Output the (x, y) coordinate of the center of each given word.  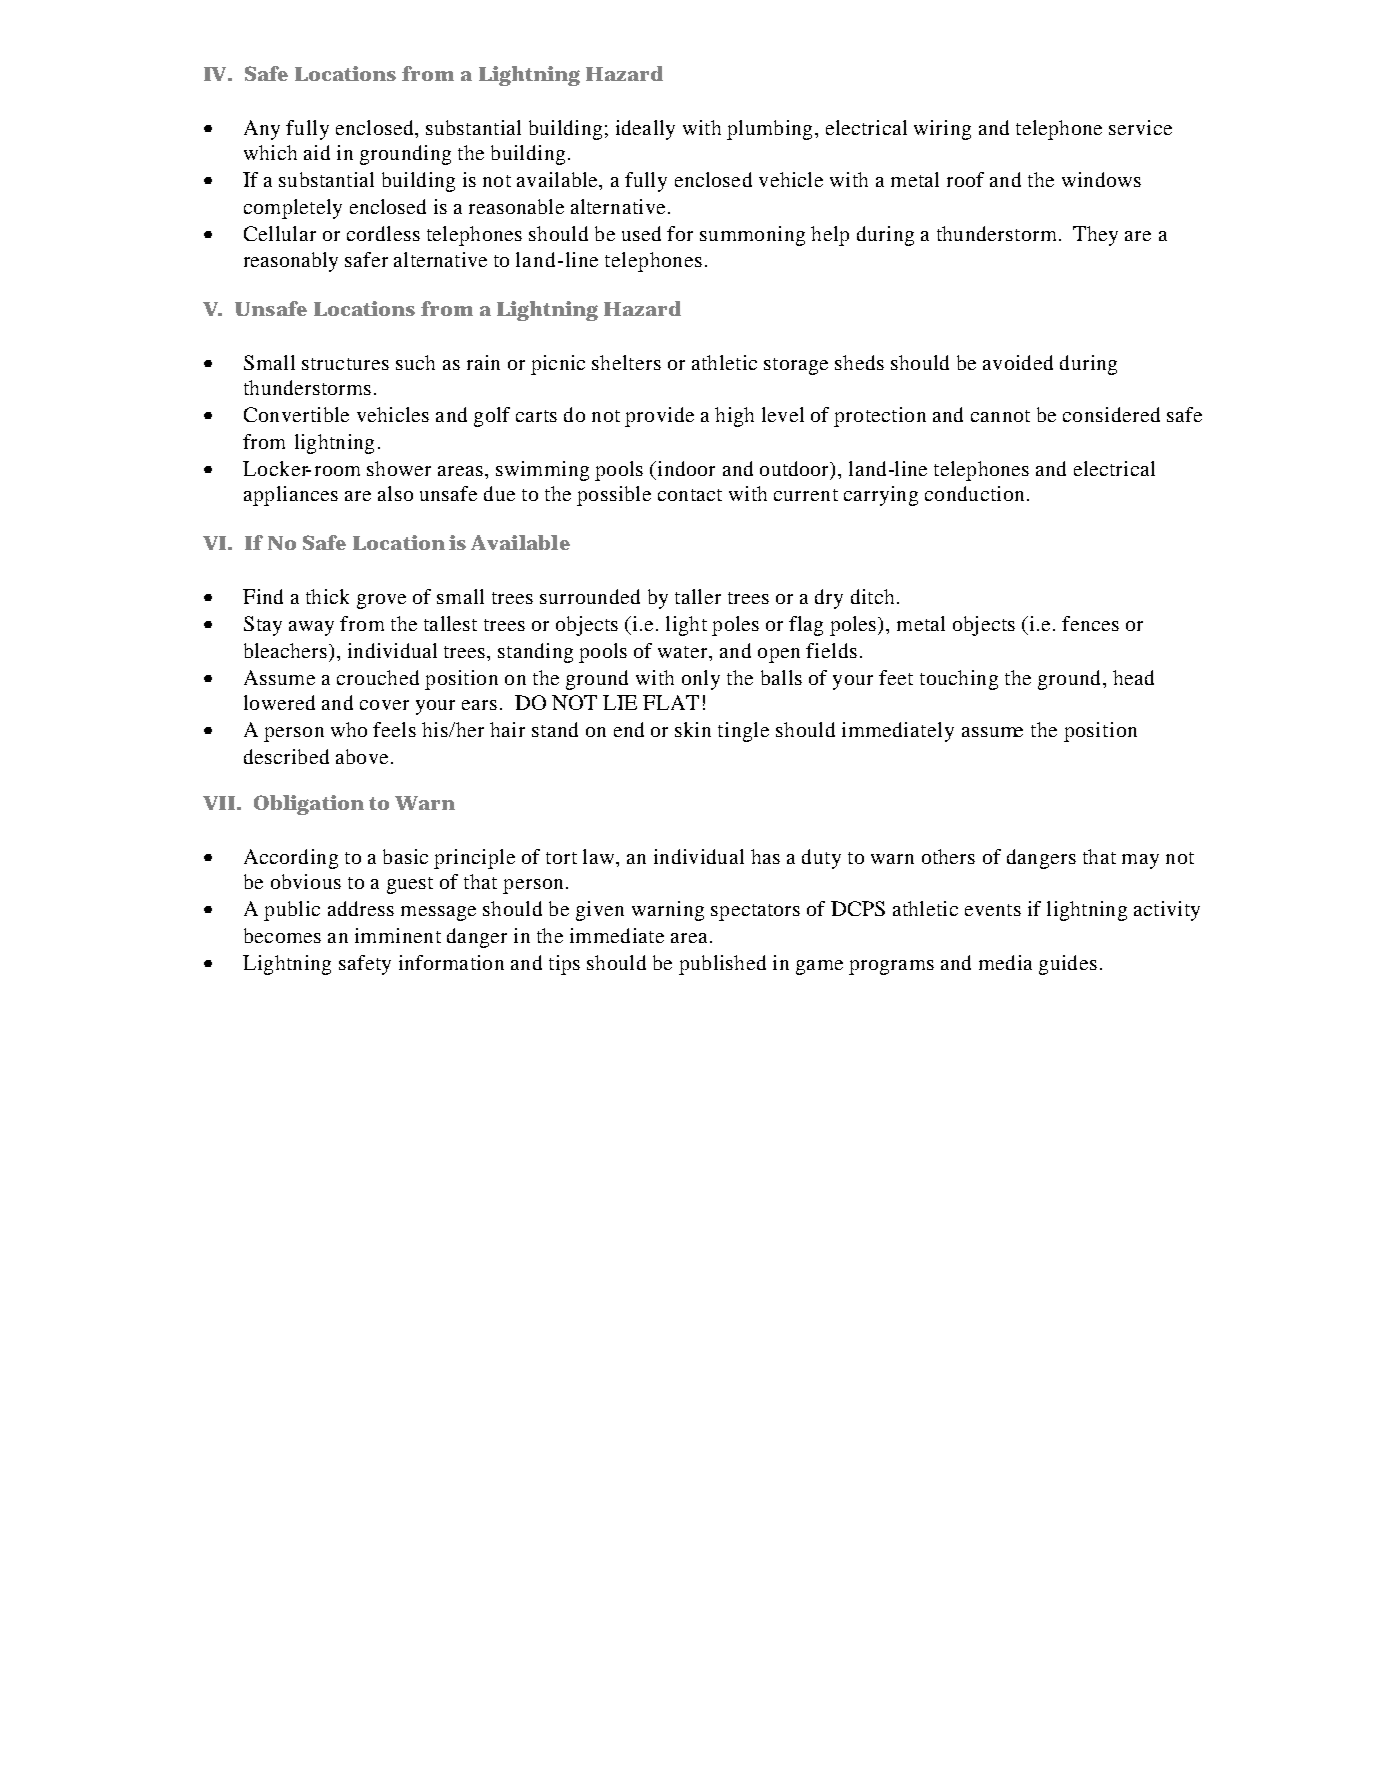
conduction (974, 493)
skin (693, 729)
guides (1068, 965)
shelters (626, 362)
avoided (1018, 362)
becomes (282, 935)
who (349, 729)
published (722, 965)
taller (698, 596)
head (1133, 677)
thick (327, 596)
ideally (645, 130)
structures (345, 364)
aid (317, 152)
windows (1101, 179)
